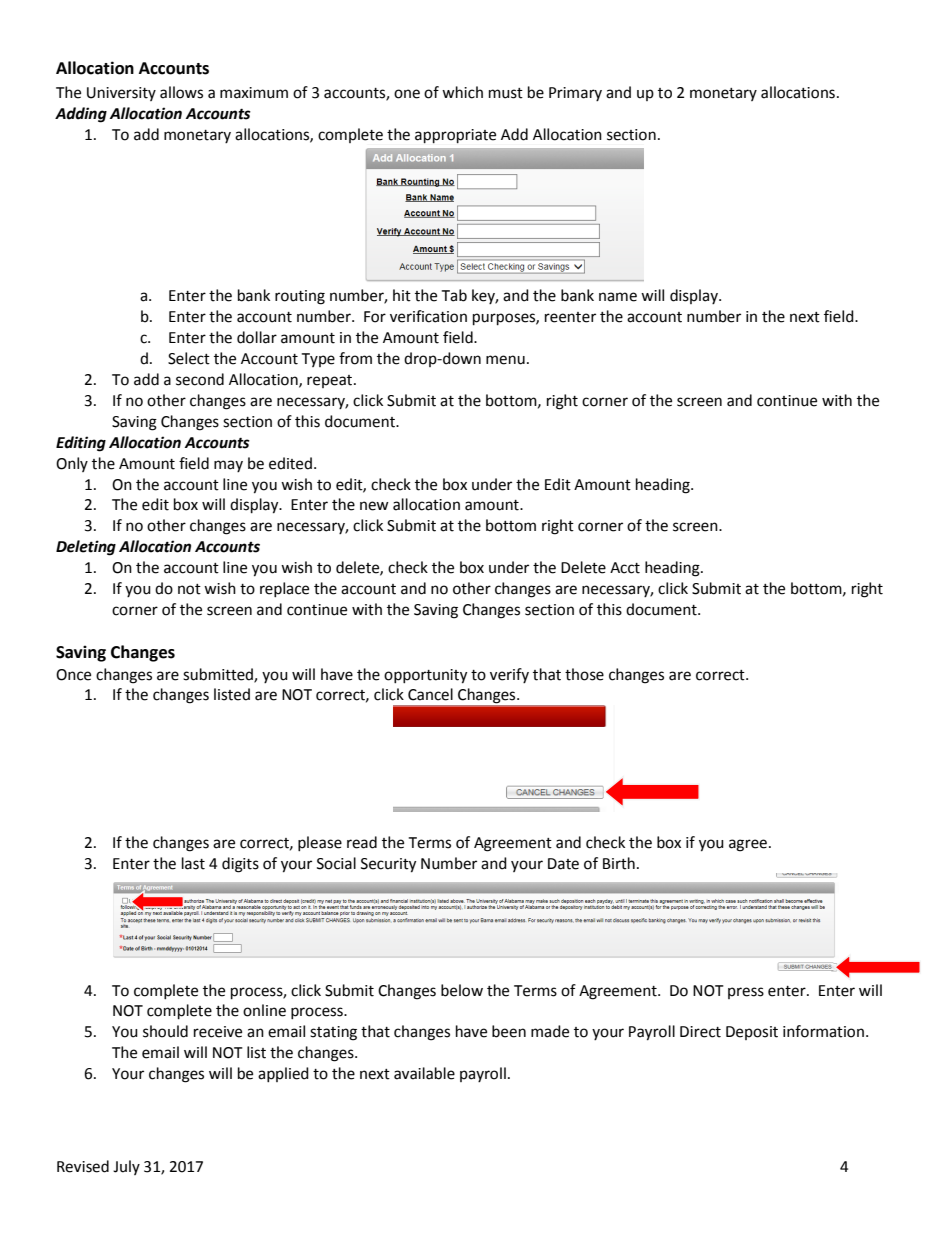 The width and height of the document is (952, 1233). What do you see at coordinates (425, 676) in the document?
I see `opportunity` at bounding box center [425, 676].
